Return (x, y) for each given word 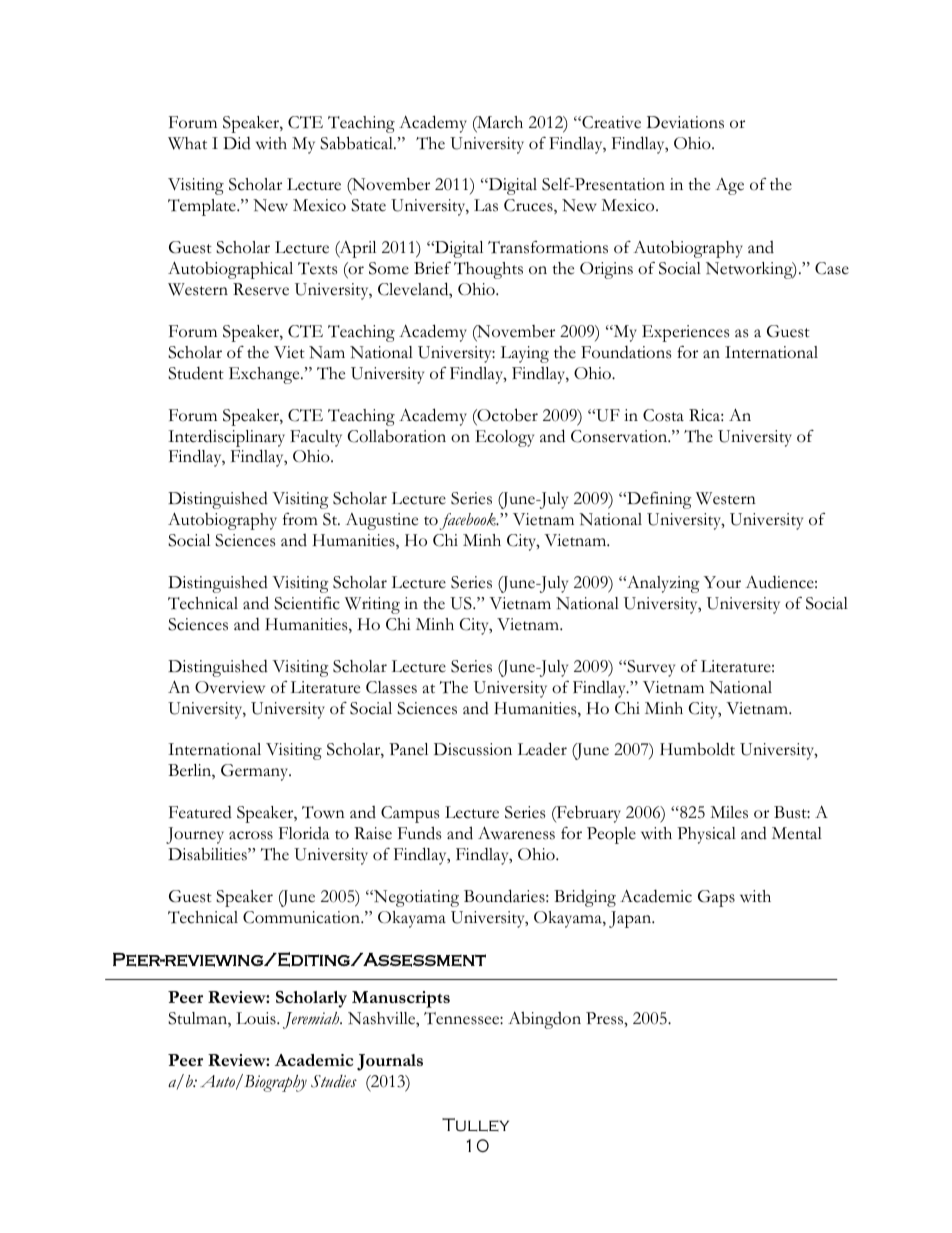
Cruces (529, 206)
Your (722, 582)
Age (729, 186)
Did (237, 143)
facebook (469, 521)
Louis (257, 1018)
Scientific (307, 603)
